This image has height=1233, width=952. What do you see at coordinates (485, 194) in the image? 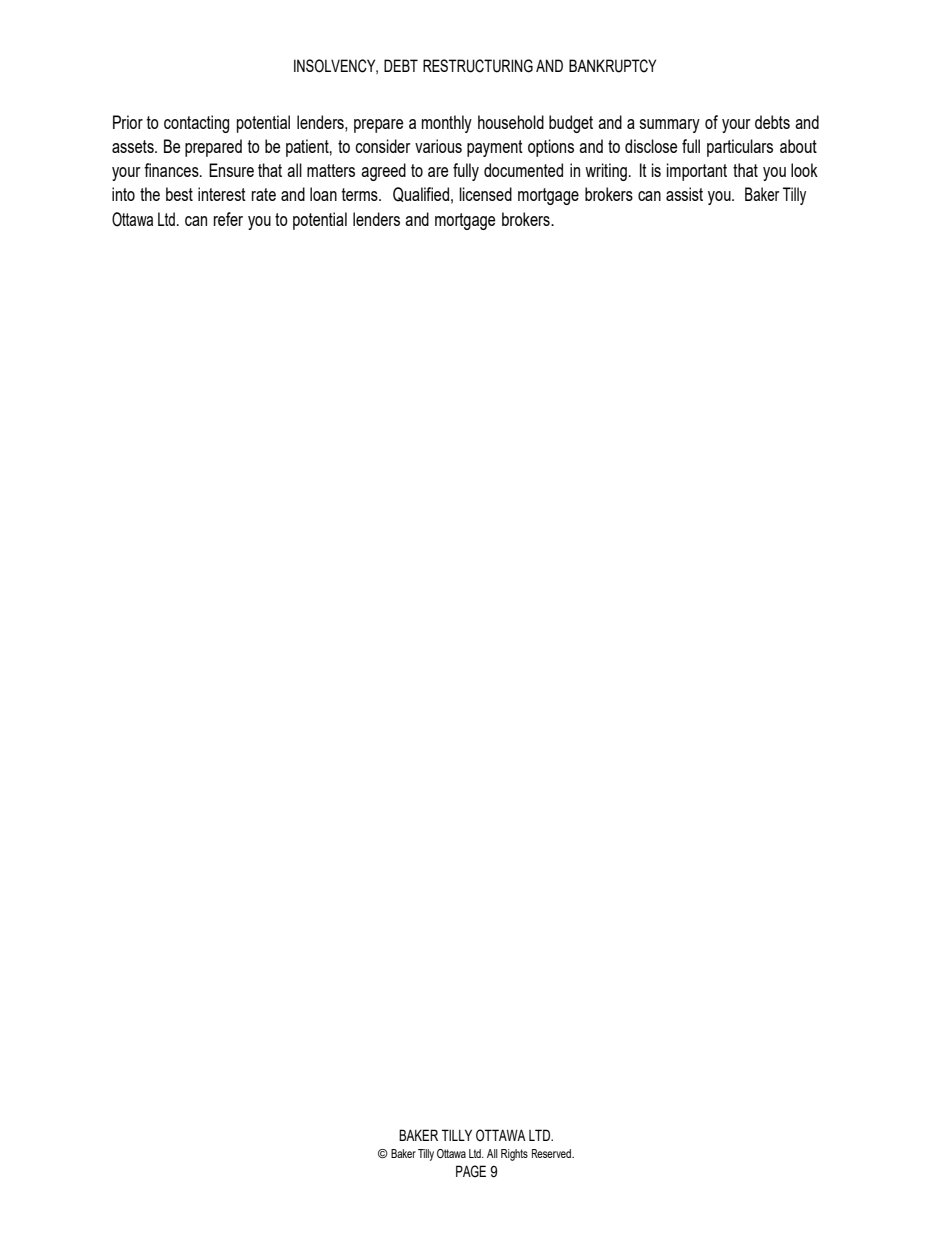
I see `licensed` at bounding box center [485, 194].
